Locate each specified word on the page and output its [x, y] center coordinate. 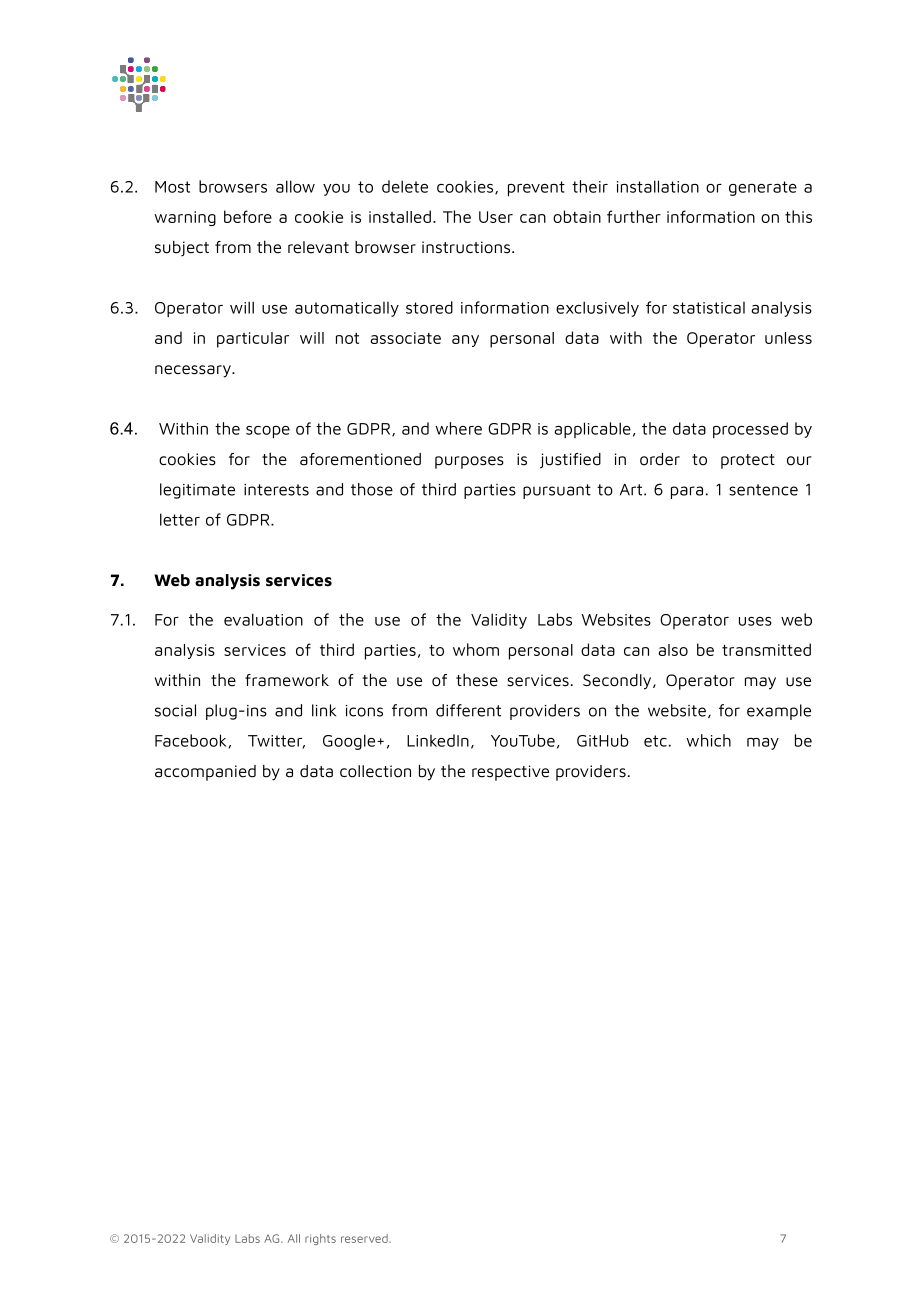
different [468, 710]
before [248, 216]
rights [320, 1239]
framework [287, 680]
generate [763, 188]
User [496, 217]
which [708, 740]
